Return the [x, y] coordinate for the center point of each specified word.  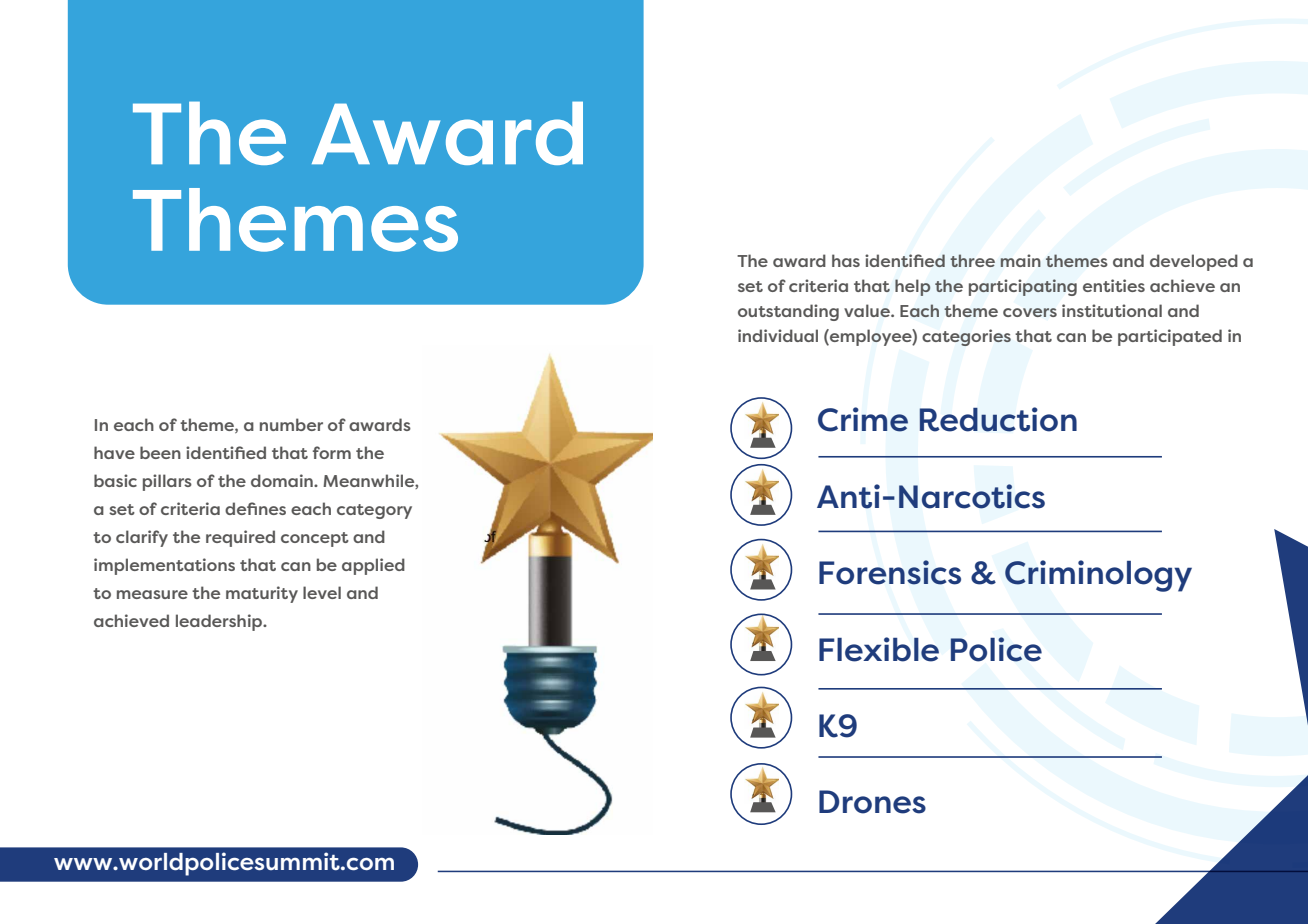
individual [778, 335]
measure [152, 594]
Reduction [998, 419]
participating [1023, 287]
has [846, 260]
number [291, 424]
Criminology [1098, 576]
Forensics [890, 572]
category [374, 511]
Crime [863, 419]
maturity [262, 594]
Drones [872, 802]
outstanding [788, 312]
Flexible [879, 649]
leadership [220, 622]
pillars [167, 482]
